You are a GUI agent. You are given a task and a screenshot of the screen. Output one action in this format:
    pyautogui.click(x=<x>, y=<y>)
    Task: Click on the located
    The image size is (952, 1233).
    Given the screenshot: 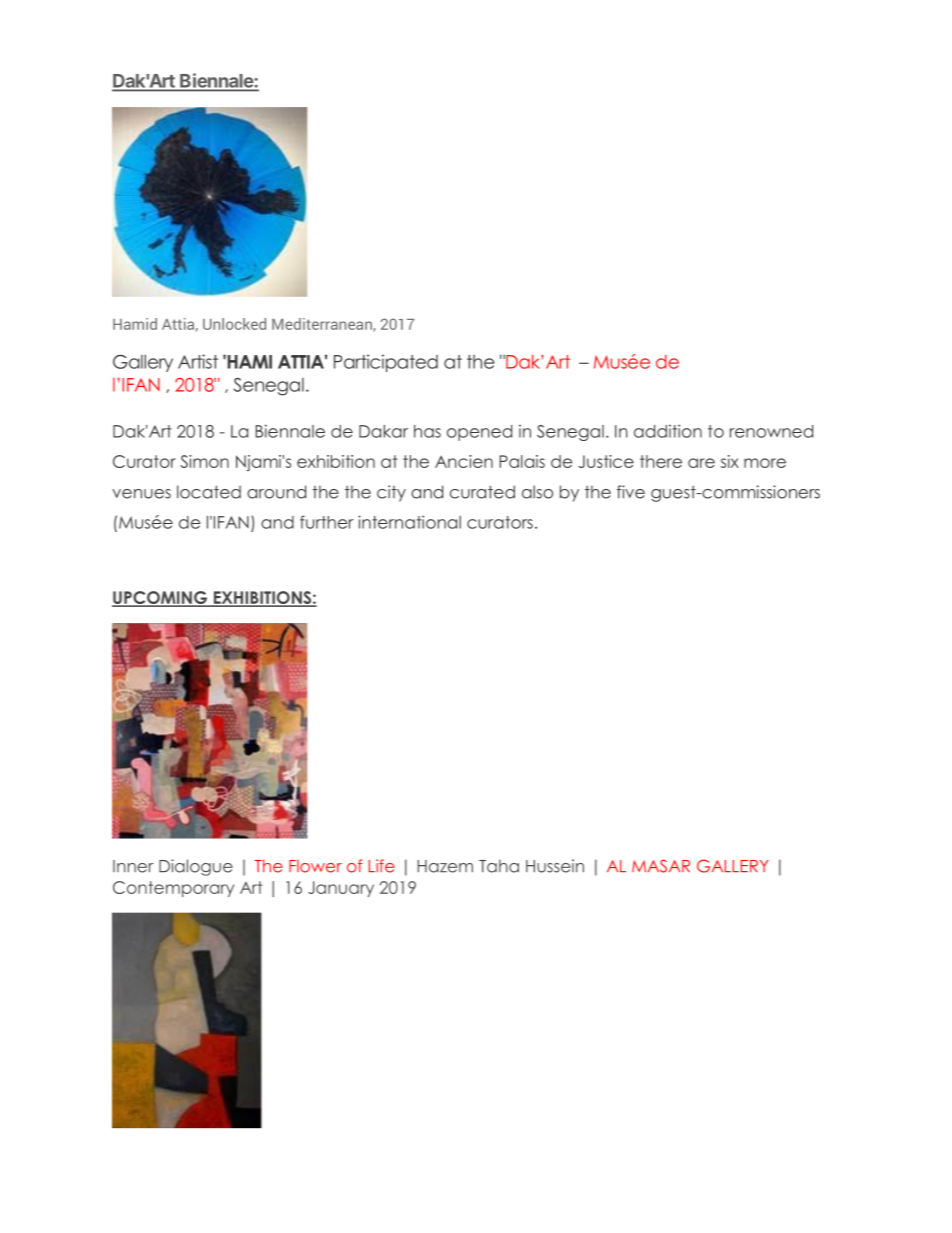 What is the action you would take?
    pyautogui.click(x=209, y=492)
